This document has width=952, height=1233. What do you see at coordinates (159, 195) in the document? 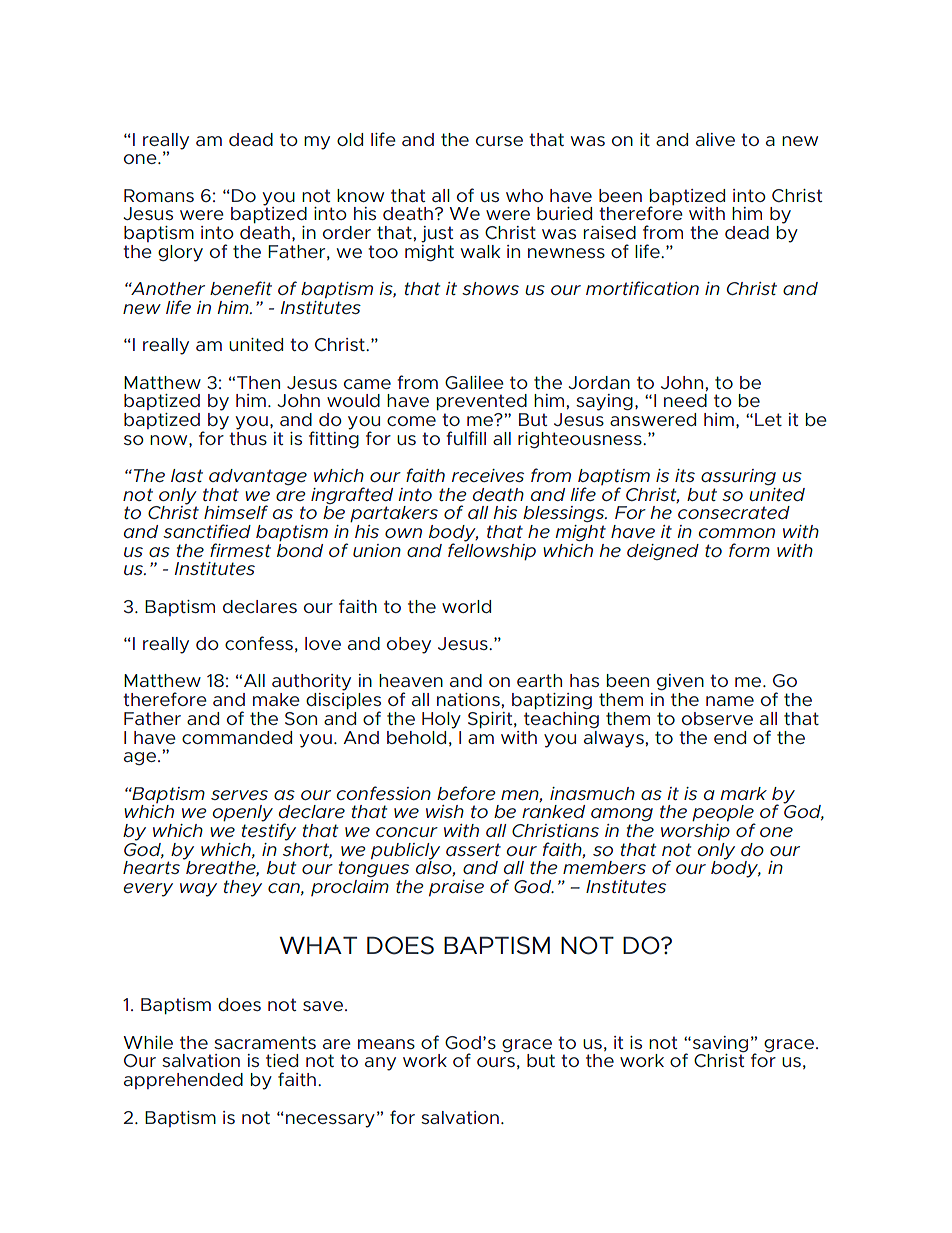
I see `Romans` at bounding box center [159, 195].
